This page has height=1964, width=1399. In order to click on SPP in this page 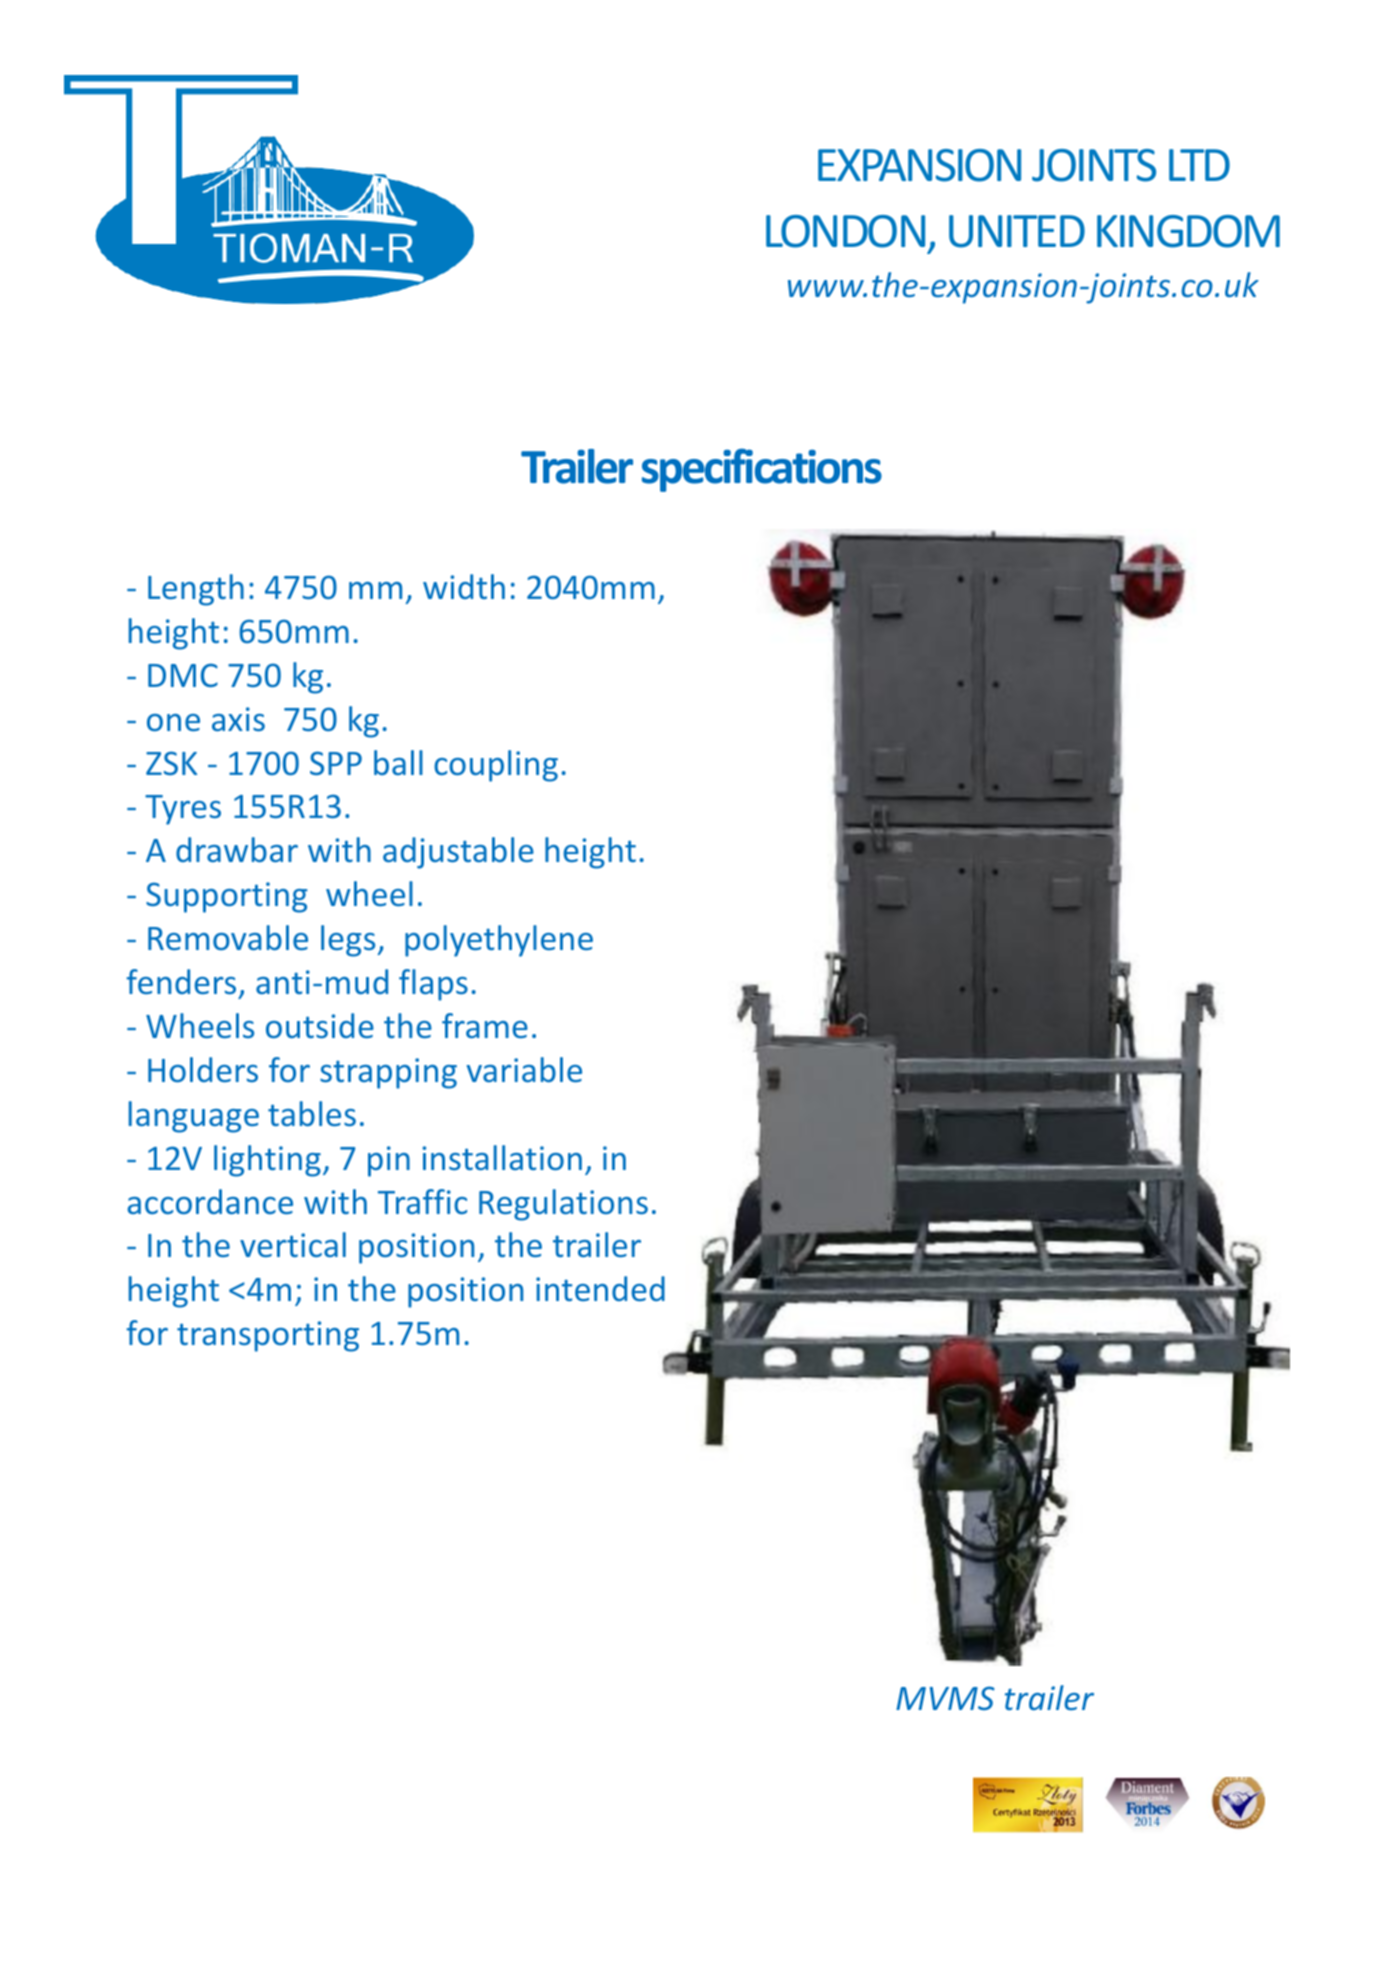, I will do `click(336, 763)`.
